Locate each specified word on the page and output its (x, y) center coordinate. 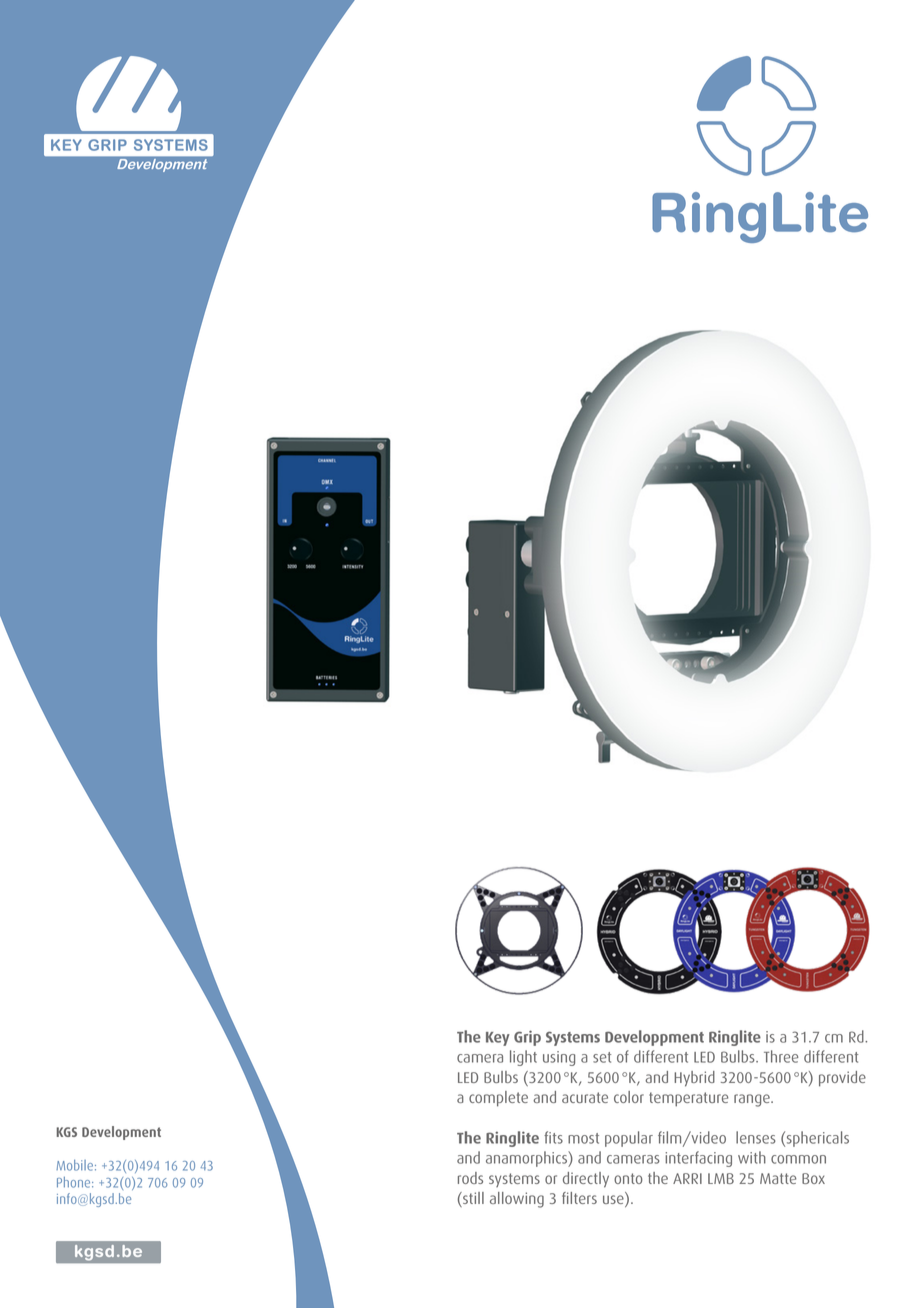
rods (470, 1178)
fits (553, 1137)
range (753, 1100)
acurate (585, 1097)
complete (498, 1099)
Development (121, 1133)
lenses (756, 1137)
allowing (517, 1200)
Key (498, 1039)
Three (781, 1056)
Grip (527, 1038)
